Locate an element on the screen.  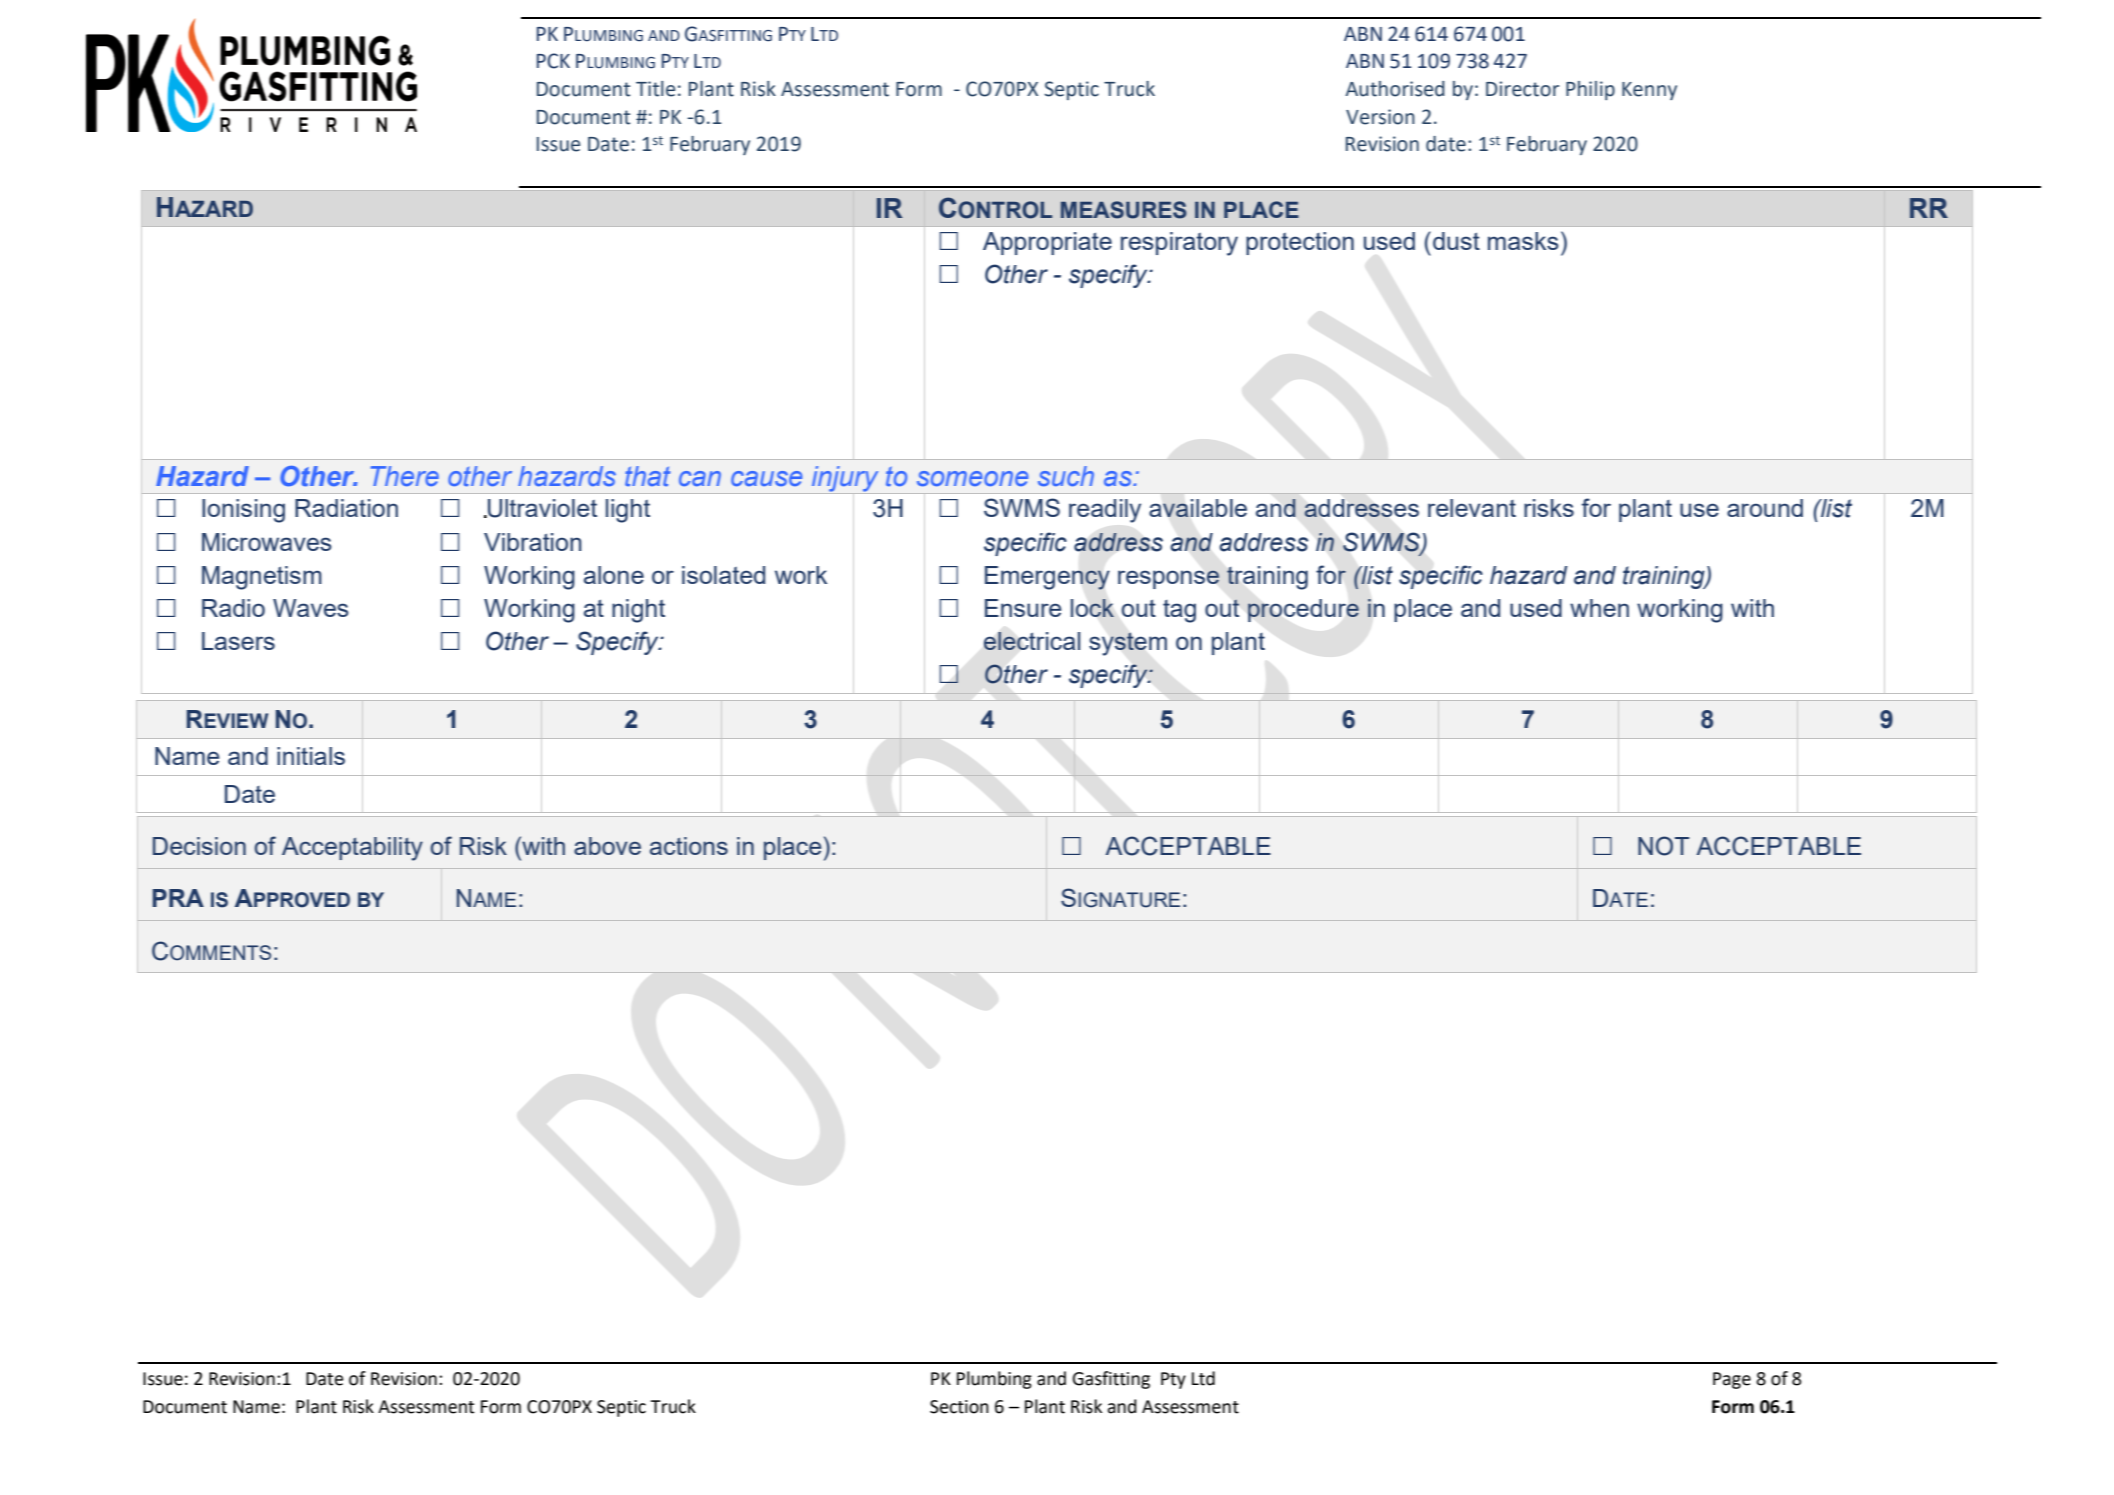
Page is located at coordinates (1732, 1380).
